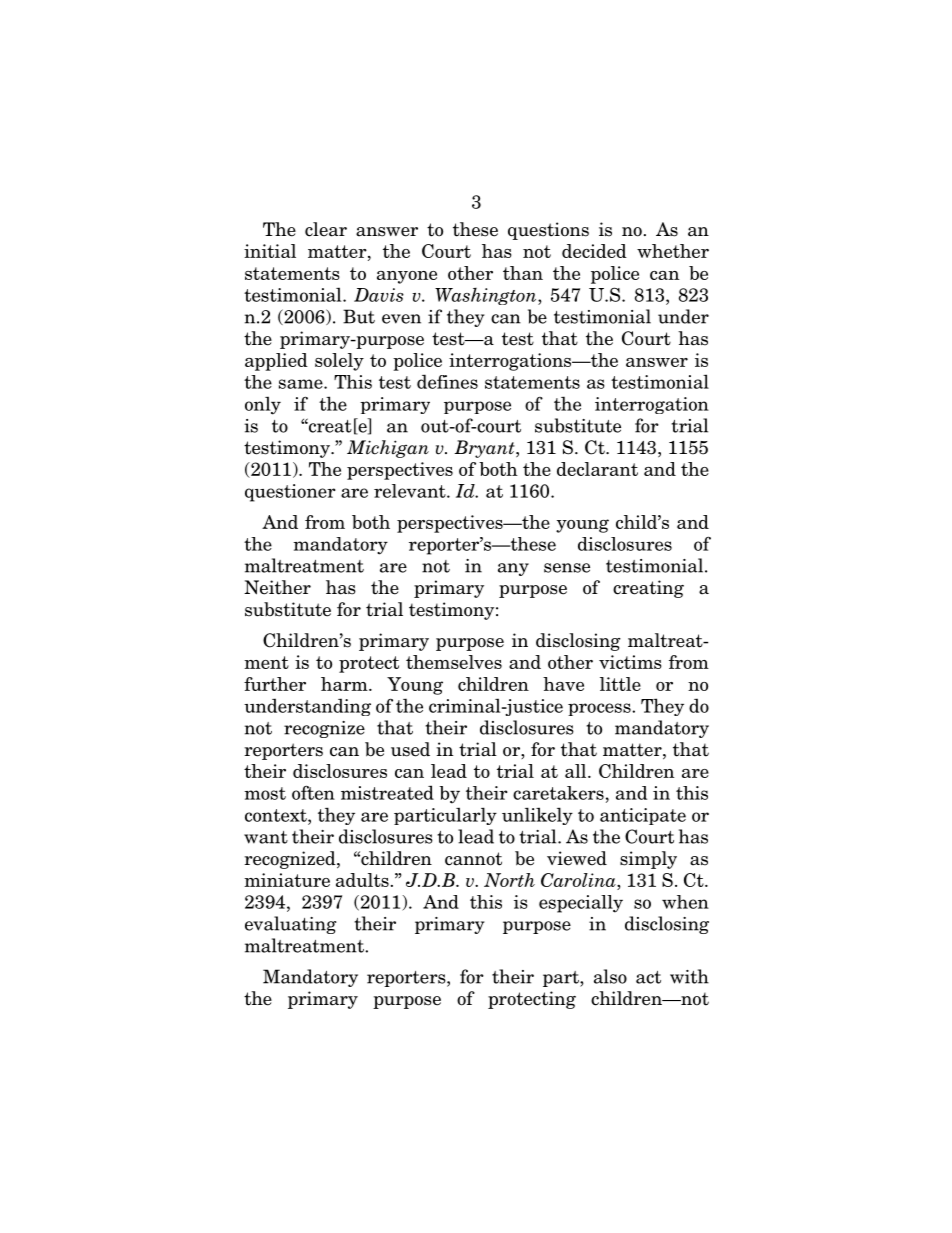 This image has height=1233, width=952. What do you see at coordinates (277, 587) in the image?
I see `Neither` at bounding box center [277, 587].
